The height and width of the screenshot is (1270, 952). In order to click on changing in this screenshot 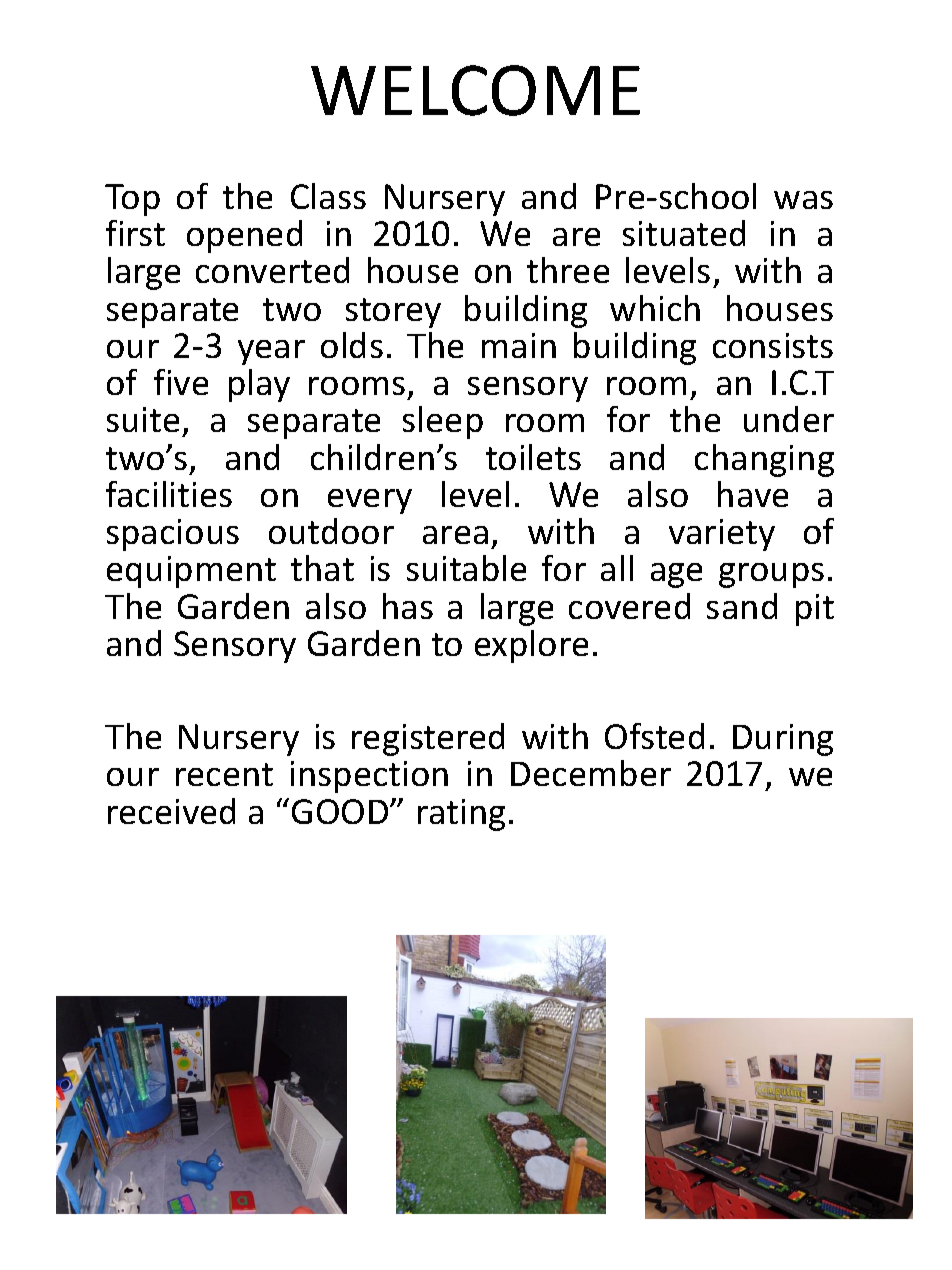, I will do `click(764, 460)`.
